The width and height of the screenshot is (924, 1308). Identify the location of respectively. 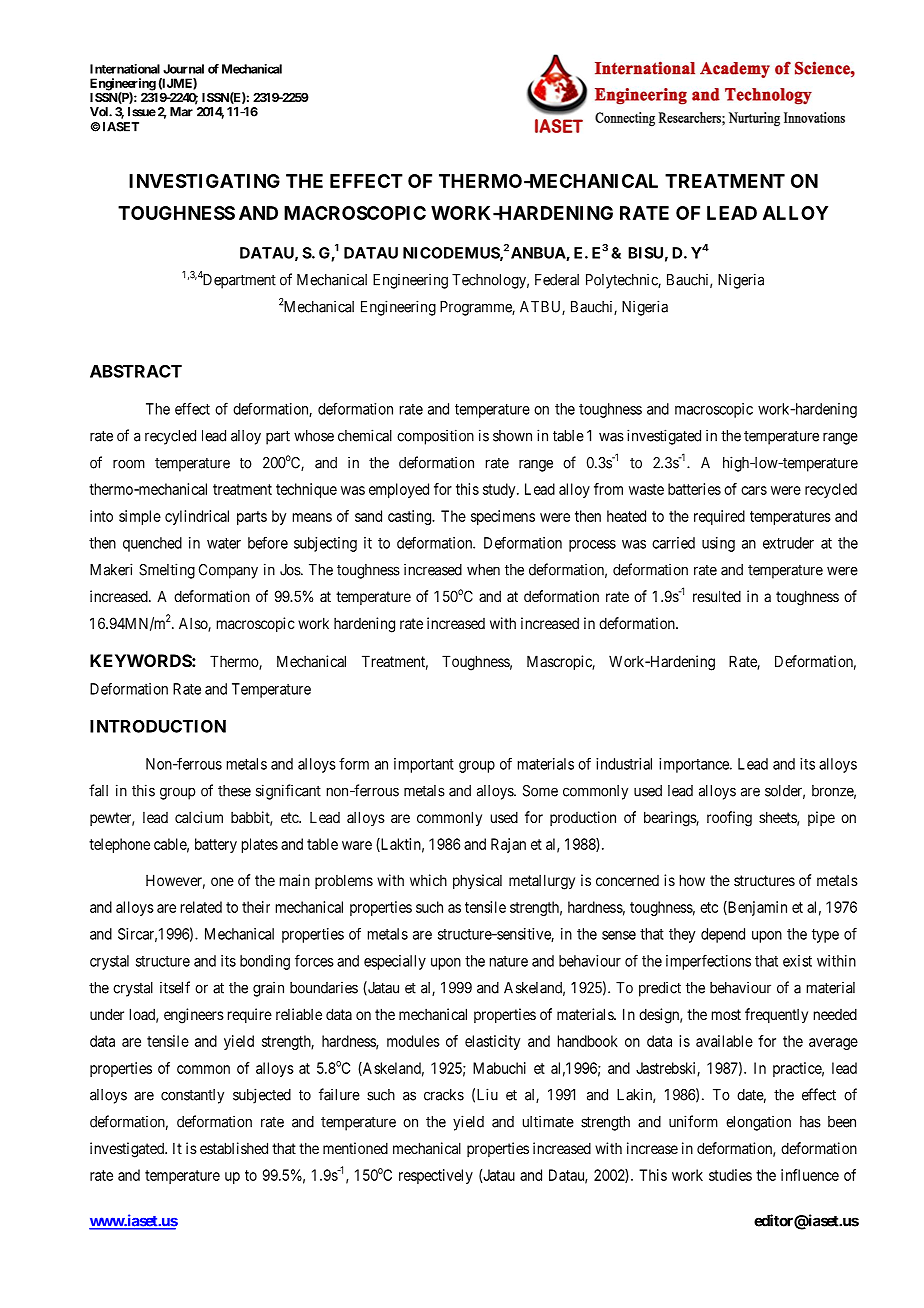
(436, 1176).
